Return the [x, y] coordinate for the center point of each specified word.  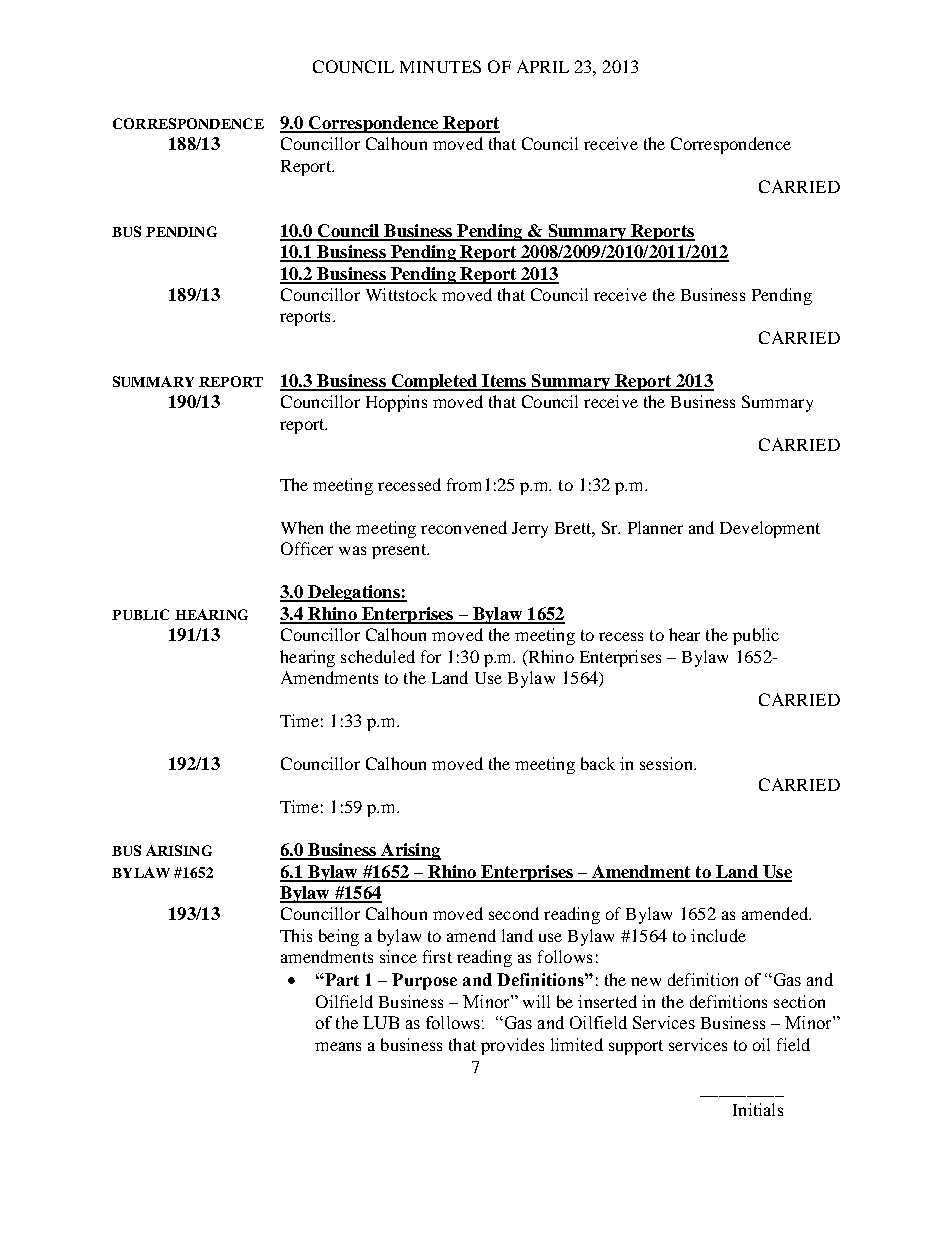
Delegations [354, 593]
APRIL [543, 66]
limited [577, 1044]
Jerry [530, 530]
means [338, 1046]
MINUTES [440, 66]
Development [770, 529]
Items [504, 382]
